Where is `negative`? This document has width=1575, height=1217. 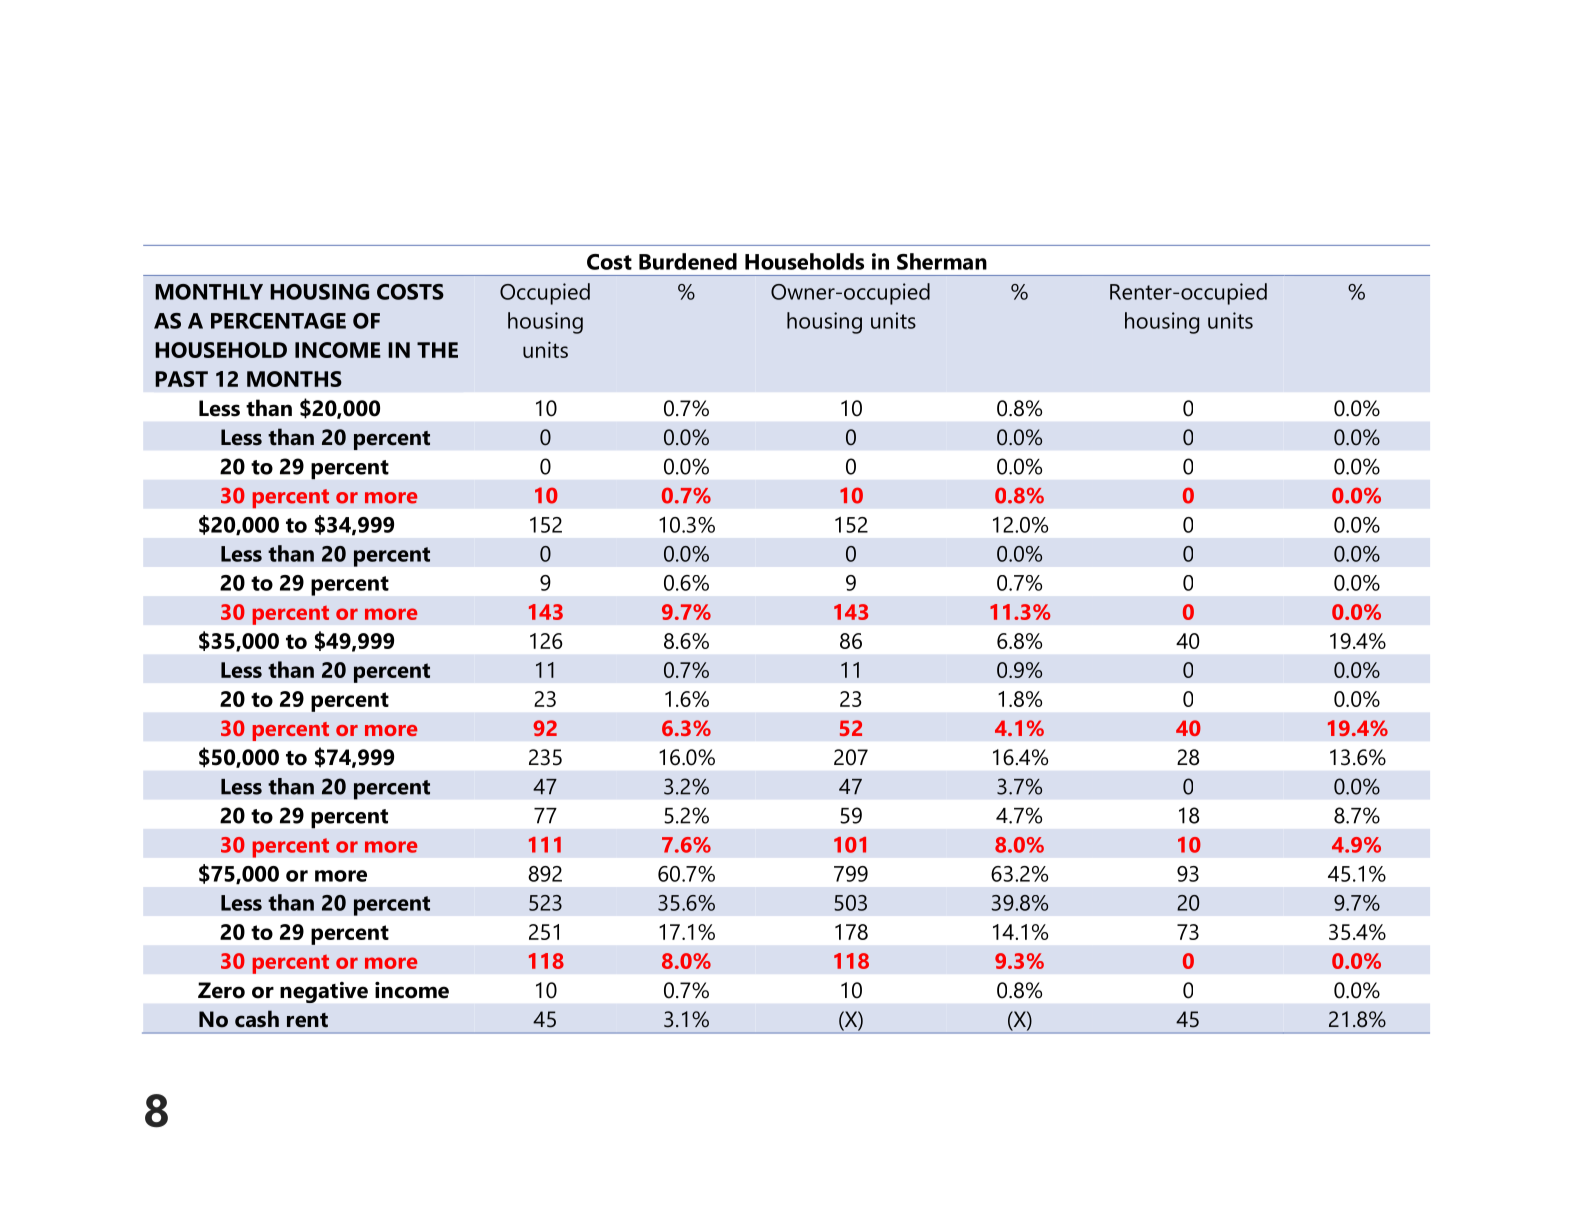 negative is located at coordinates (324, 992).
